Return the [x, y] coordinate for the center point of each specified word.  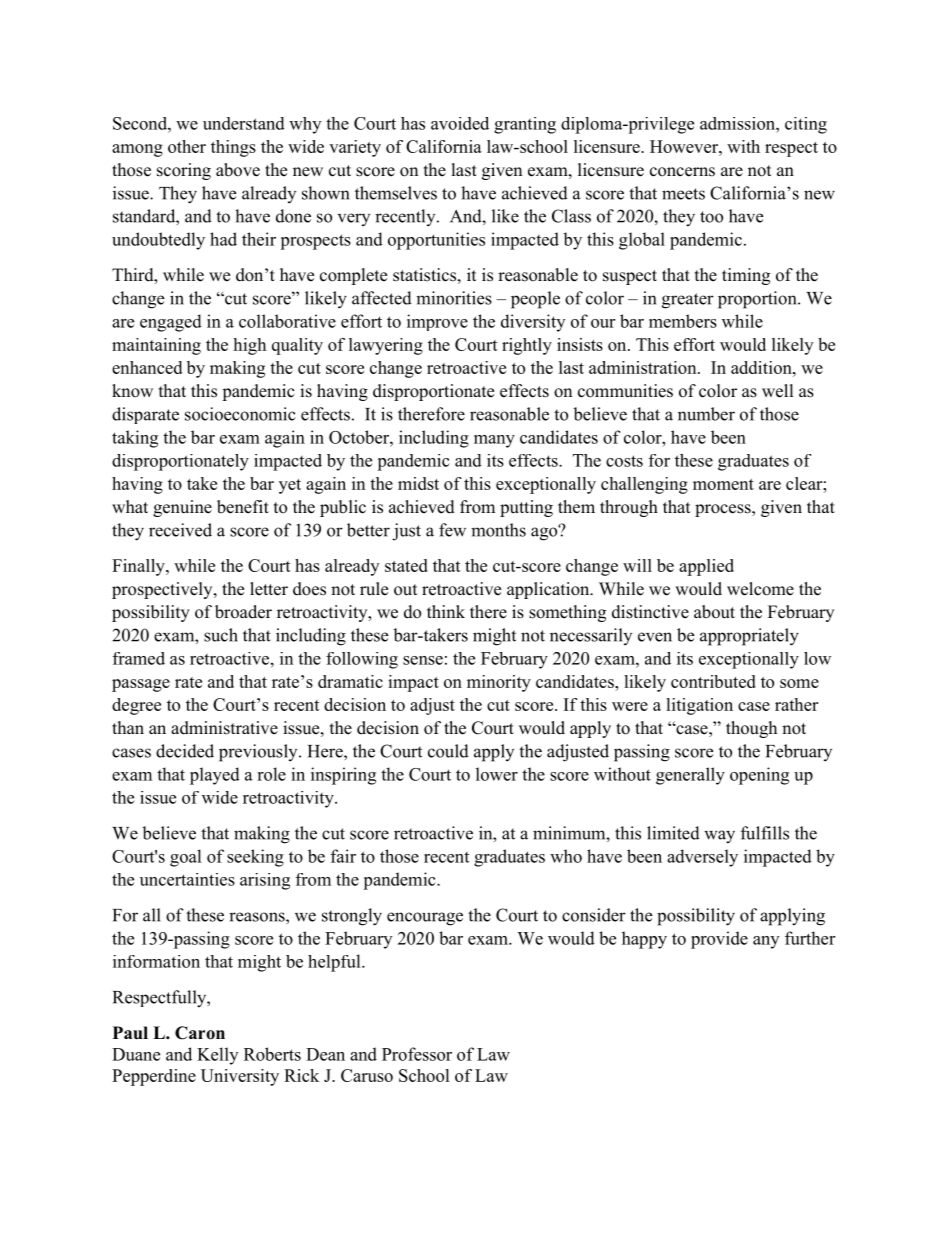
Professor [417, 1054]
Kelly [217, 1056]
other [187, 146]
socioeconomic [240, 414]
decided [185, 751]
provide [719, 940]
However [685, 146]
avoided [460, 123]
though [751, 729]
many [494, 441]
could [448, 751]
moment [723, 484]
